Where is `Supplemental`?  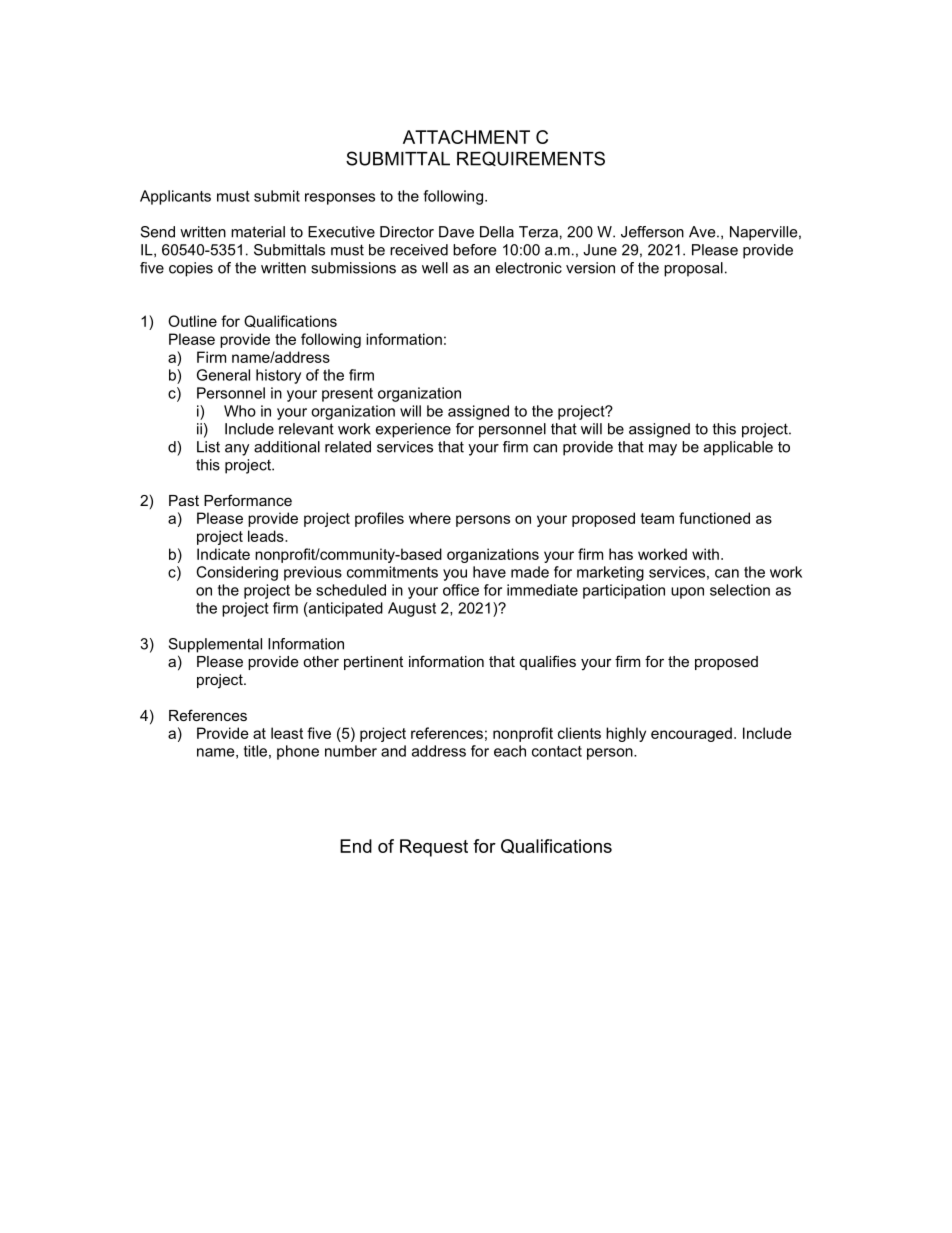
Supplemental is located at coordinates (215, 645).
